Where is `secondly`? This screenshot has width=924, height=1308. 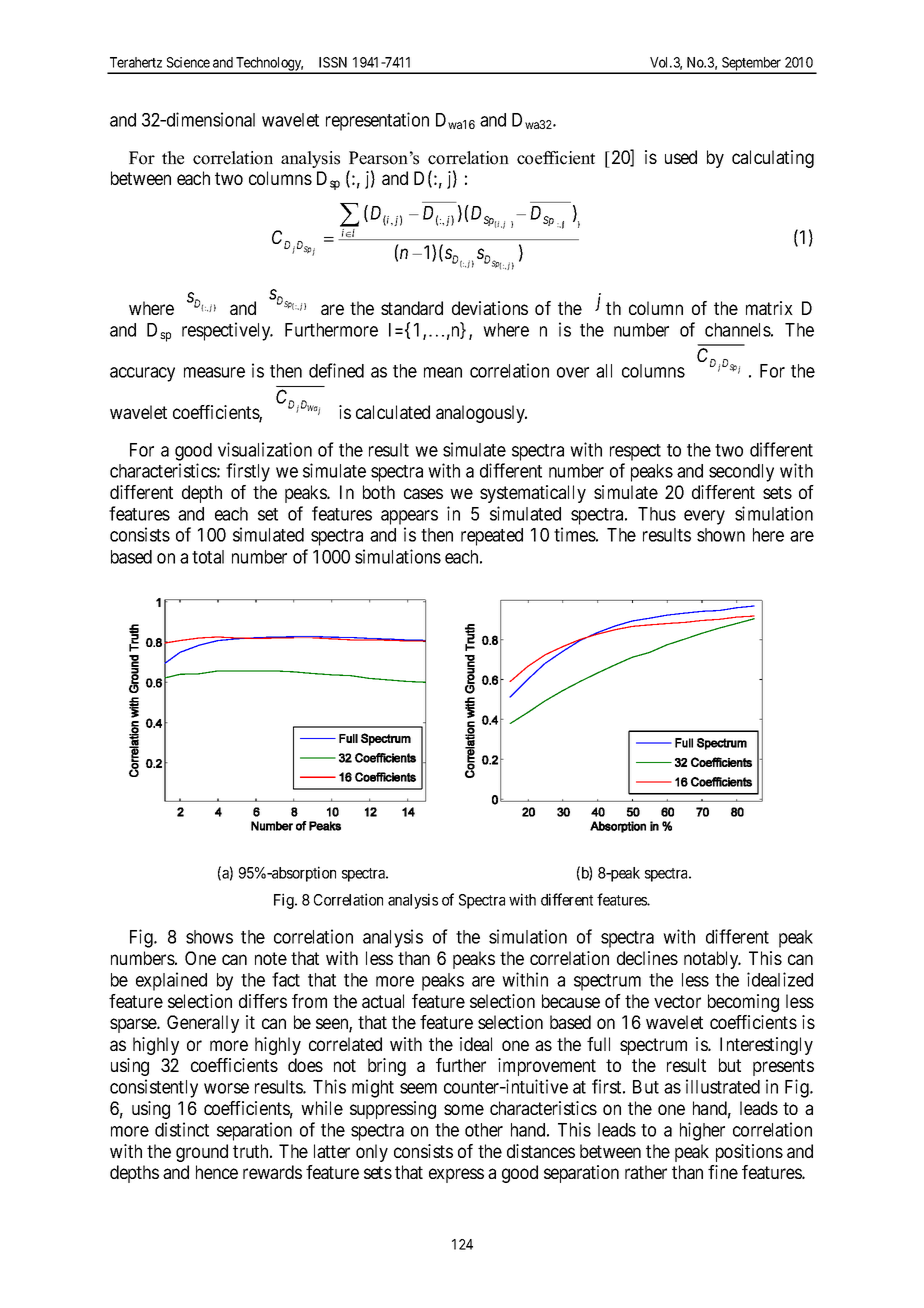
secondly is located at coordinates (741, 473).
